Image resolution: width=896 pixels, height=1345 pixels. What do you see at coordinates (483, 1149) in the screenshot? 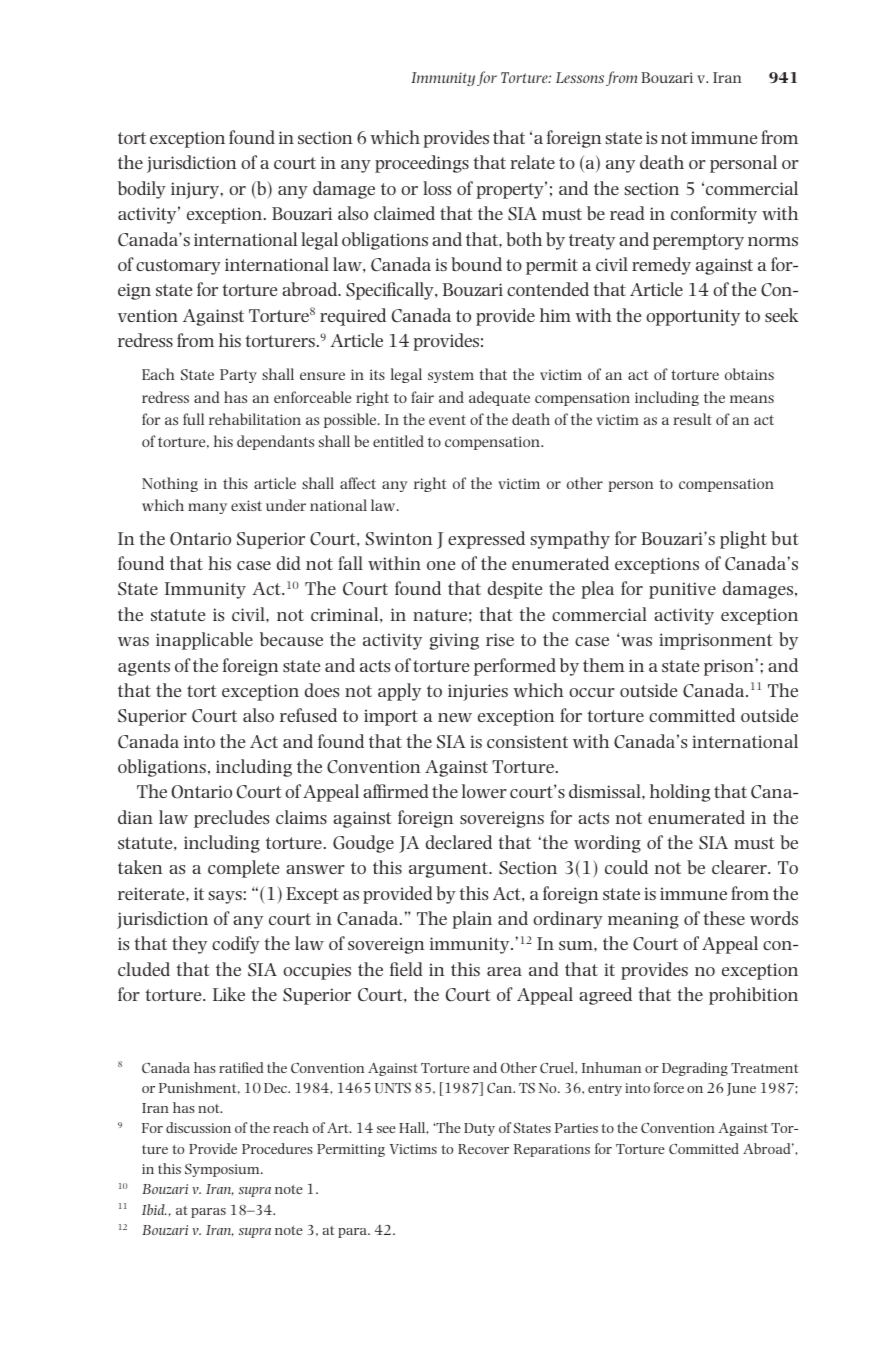
I see `Recover` at bounding box center [483, 1149].
